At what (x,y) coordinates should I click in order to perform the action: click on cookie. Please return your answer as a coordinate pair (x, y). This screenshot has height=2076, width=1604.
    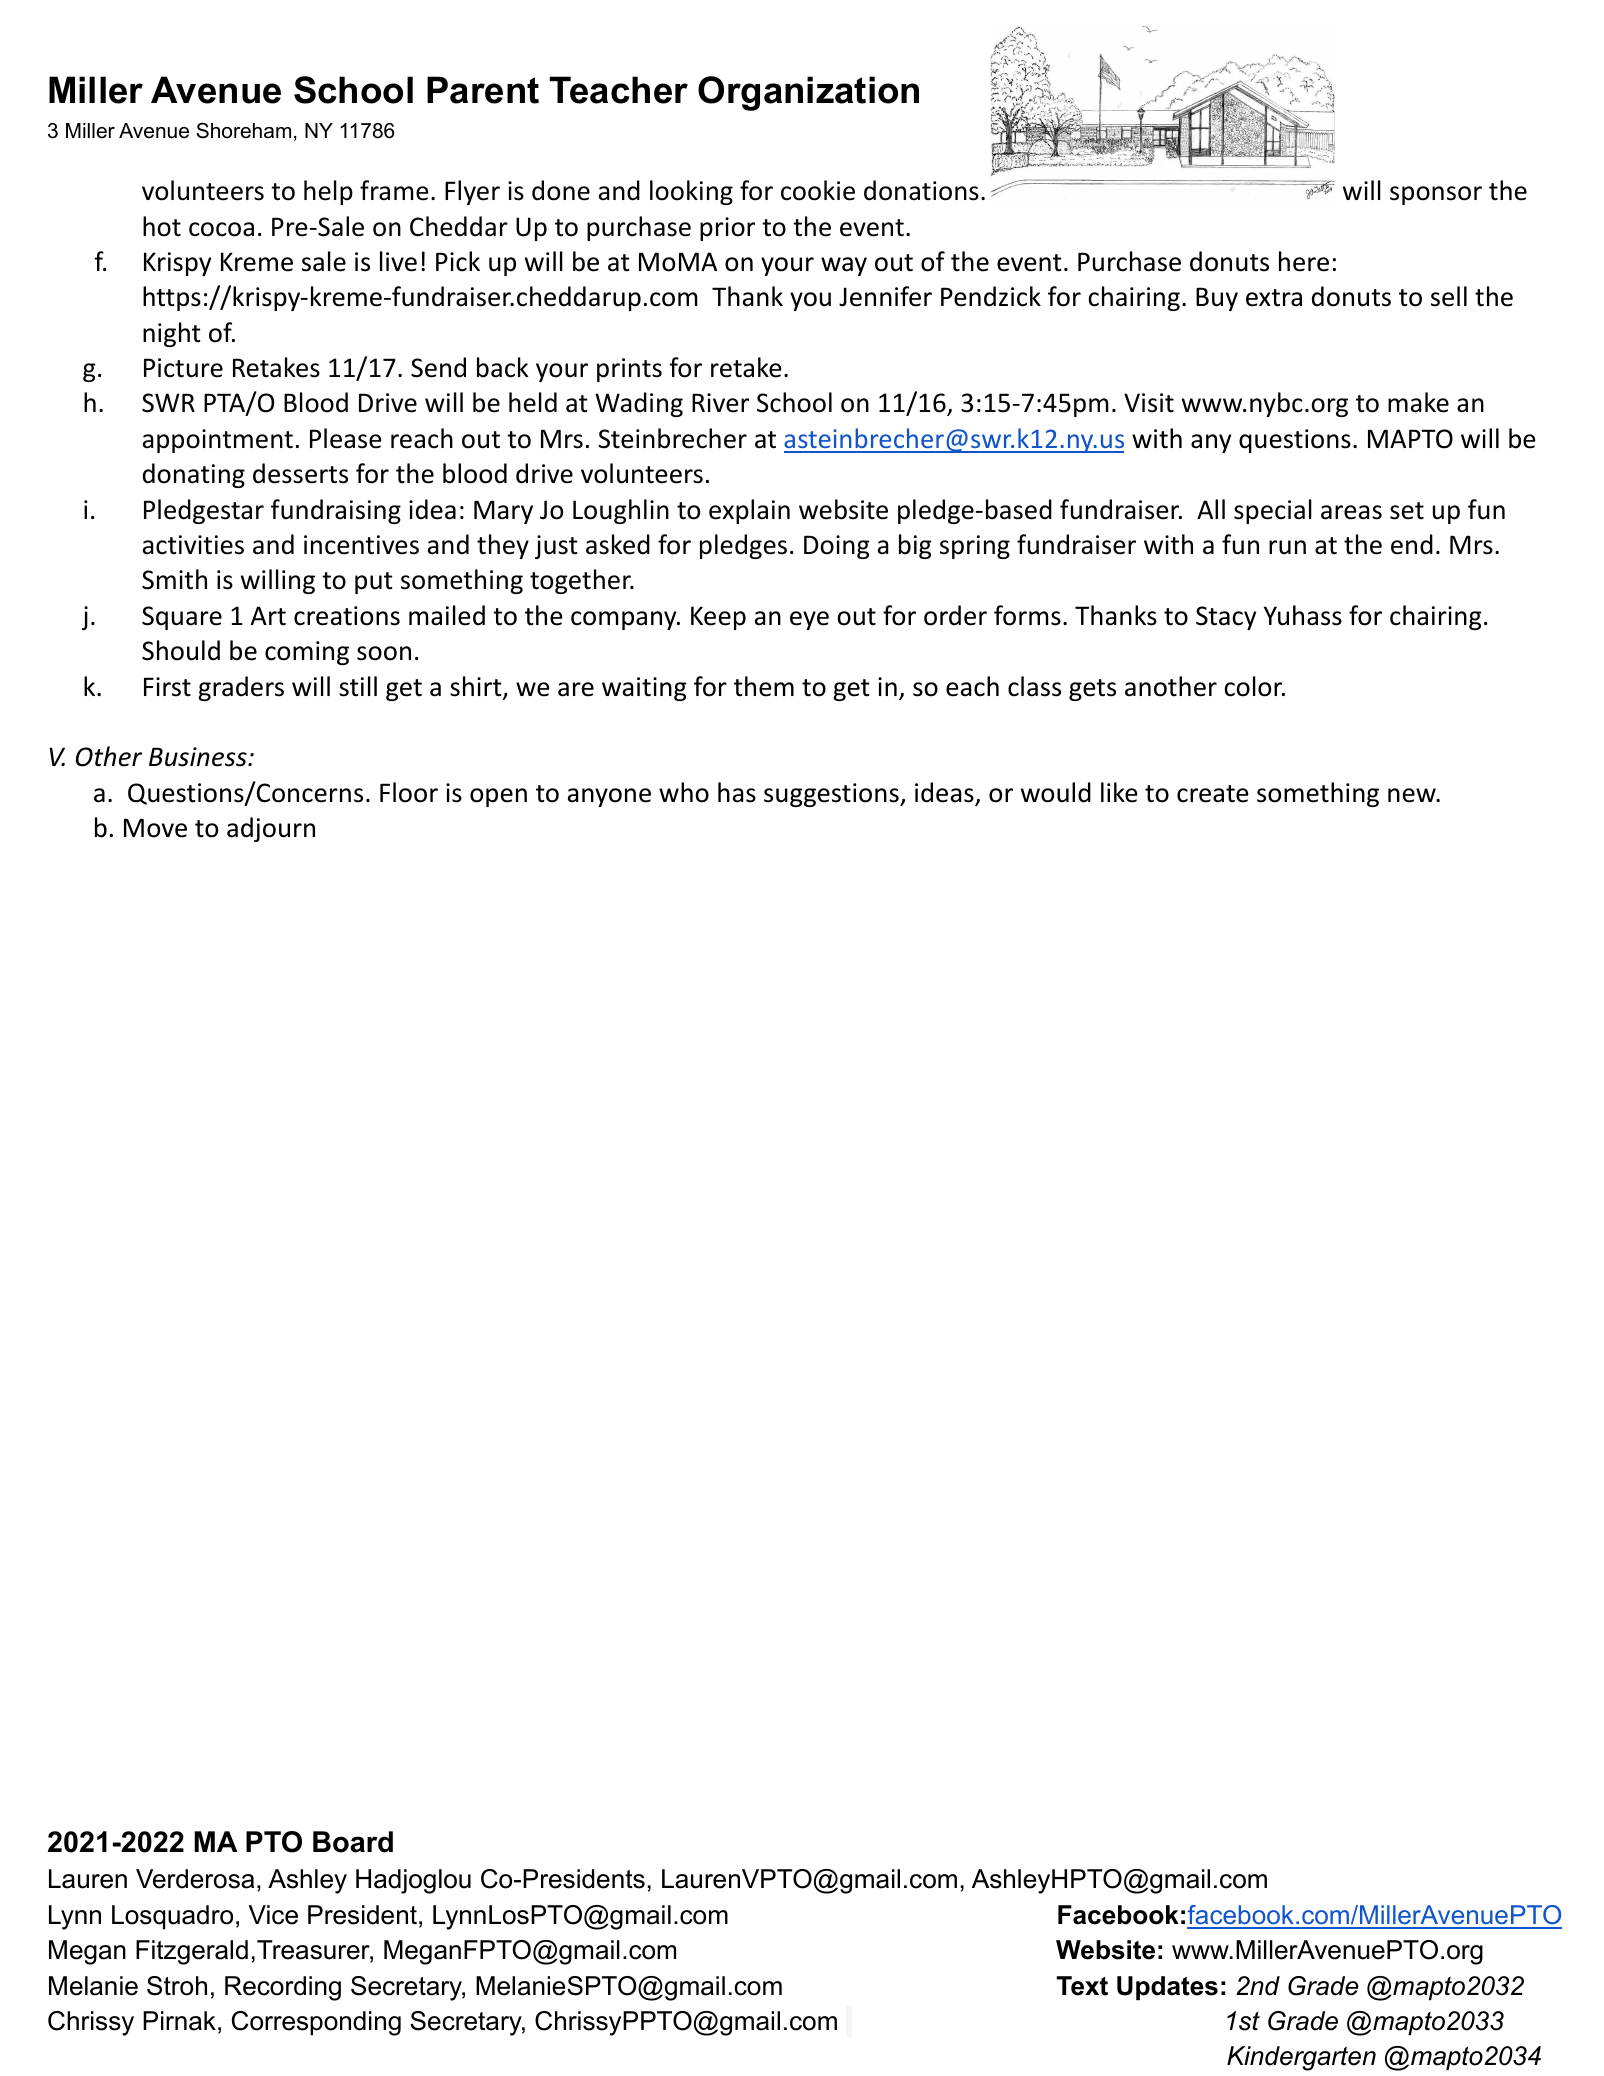
    Looking at the image, I should click on (818, 190).
